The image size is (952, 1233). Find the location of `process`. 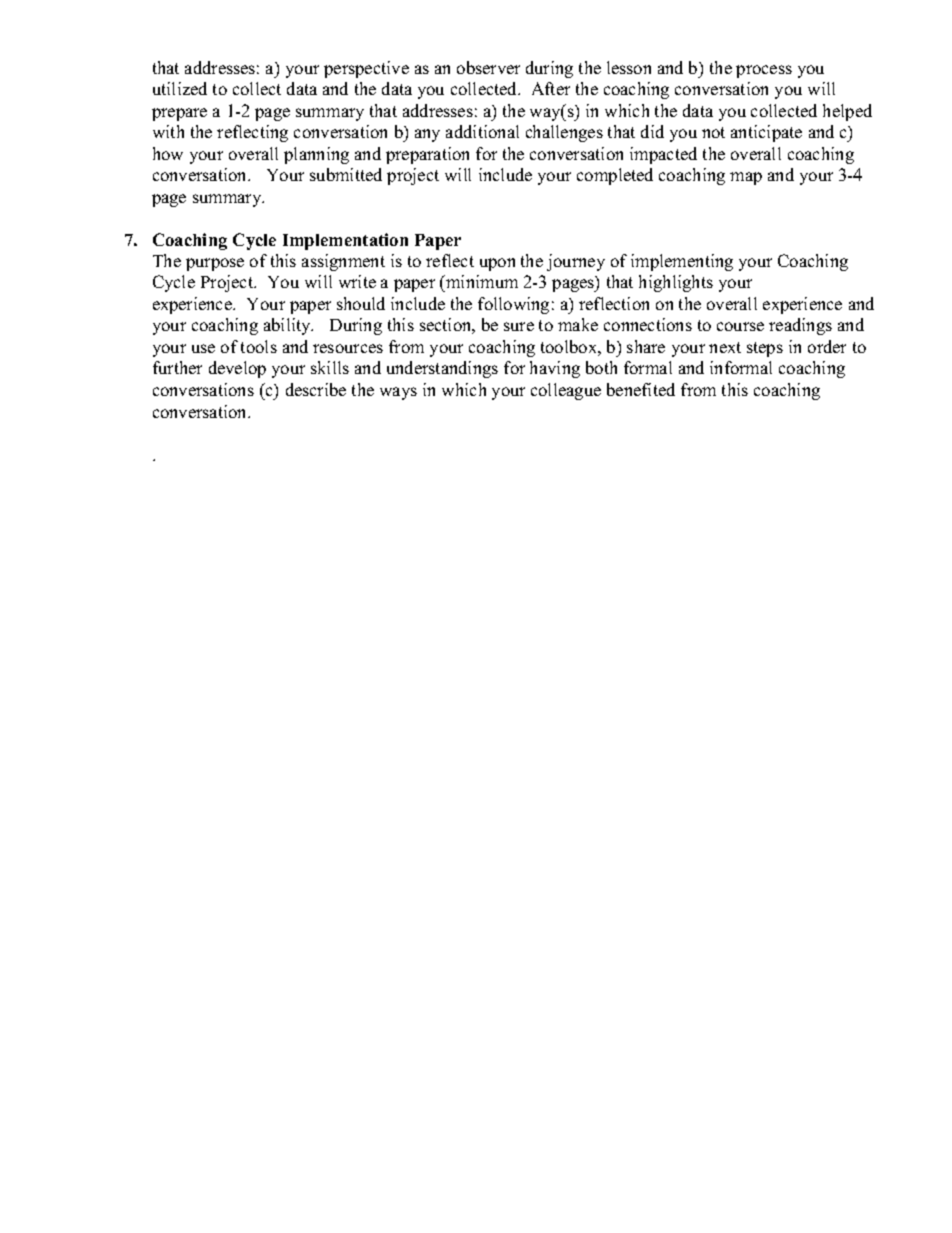

process is located at coordinates (764, 71).
